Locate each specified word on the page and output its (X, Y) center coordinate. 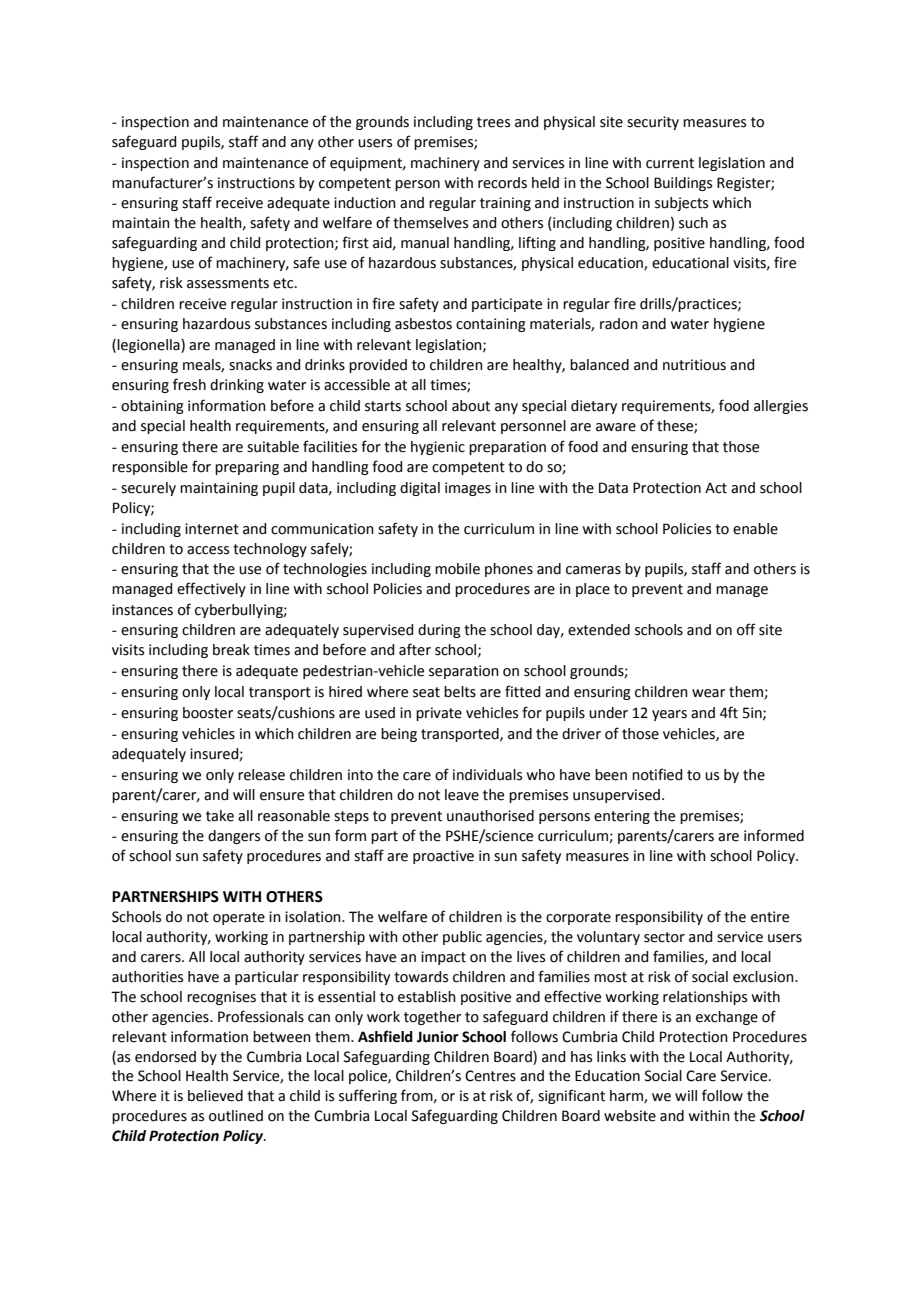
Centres (490, 1076)
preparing (247, 468)
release (261, 775)
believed (215, 1096)
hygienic (438, 448)
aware (616, 427)
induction (365, 203)
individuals (487, 775)
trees (493, 122)
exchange (727, 1018)
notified (657, 774)
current (670, 163)
